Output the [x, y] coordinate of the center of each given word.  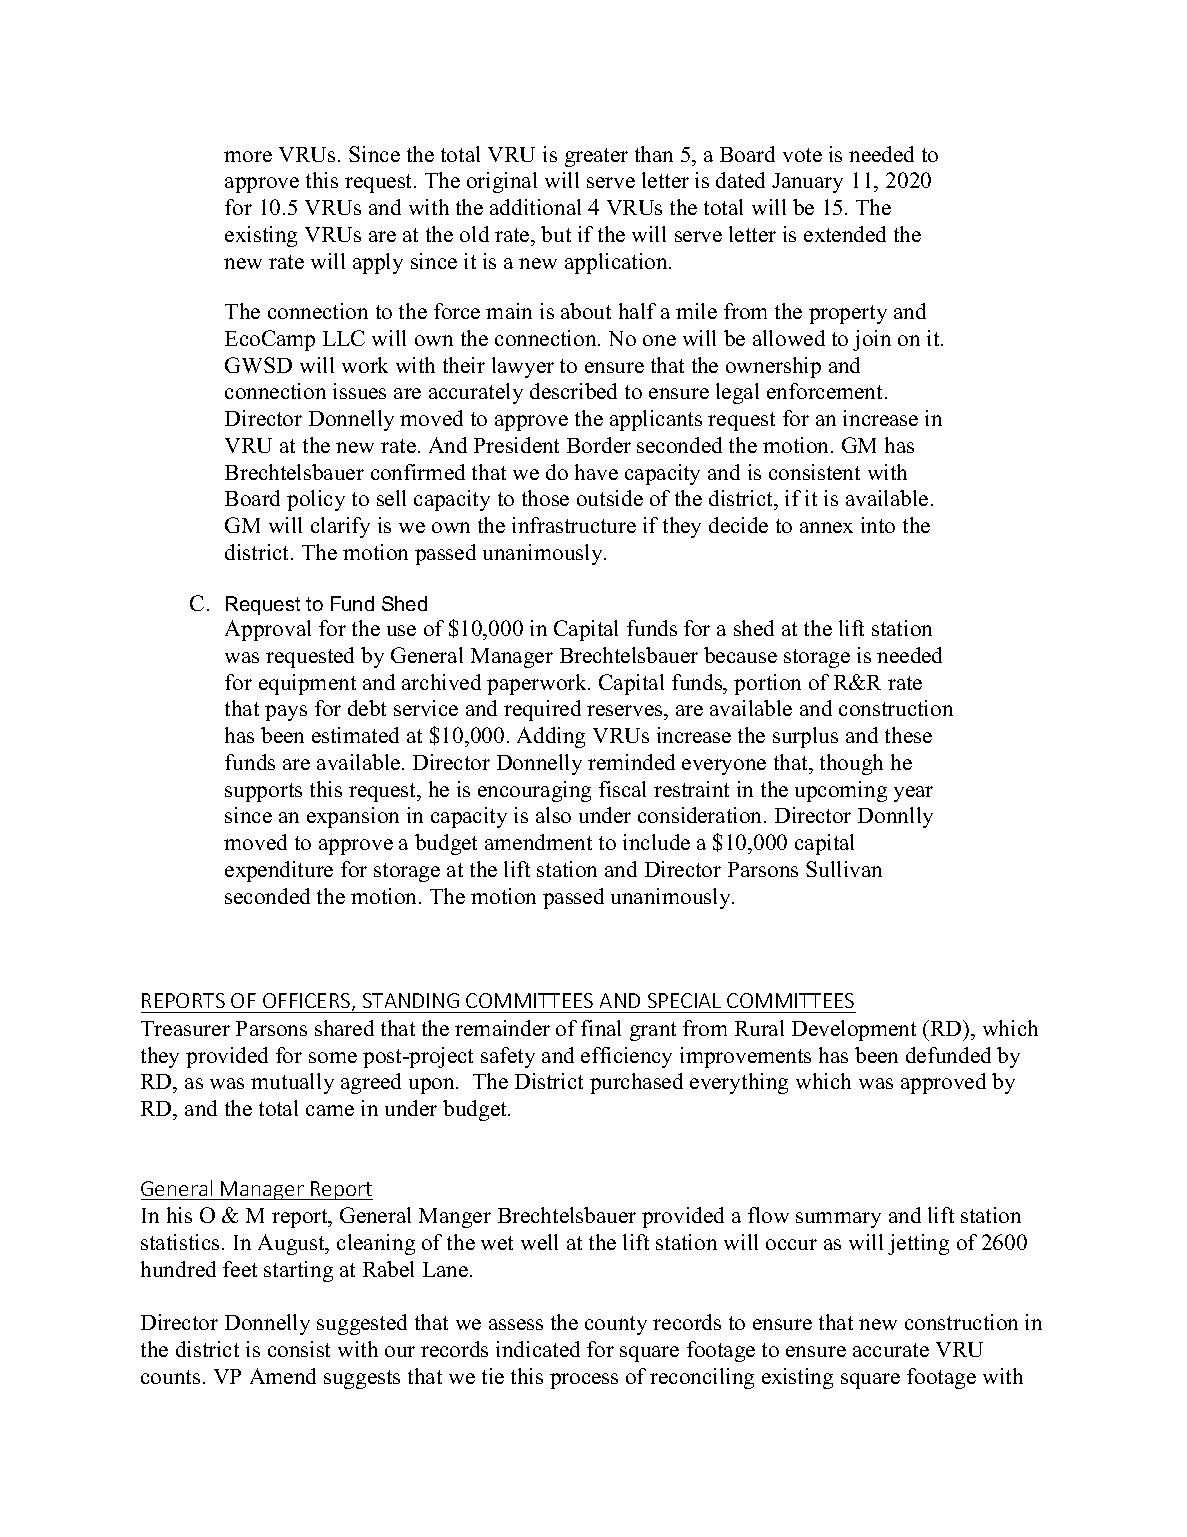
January [807, 183]
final [601, 1028]
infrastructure [574, 525]
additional [535, 207]
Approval [268, 630]
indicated [538, 1349]
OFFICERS [308, 1002]
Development [854, 1030]
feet [240, 1269]
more [248, 156]
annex [826, 527]
